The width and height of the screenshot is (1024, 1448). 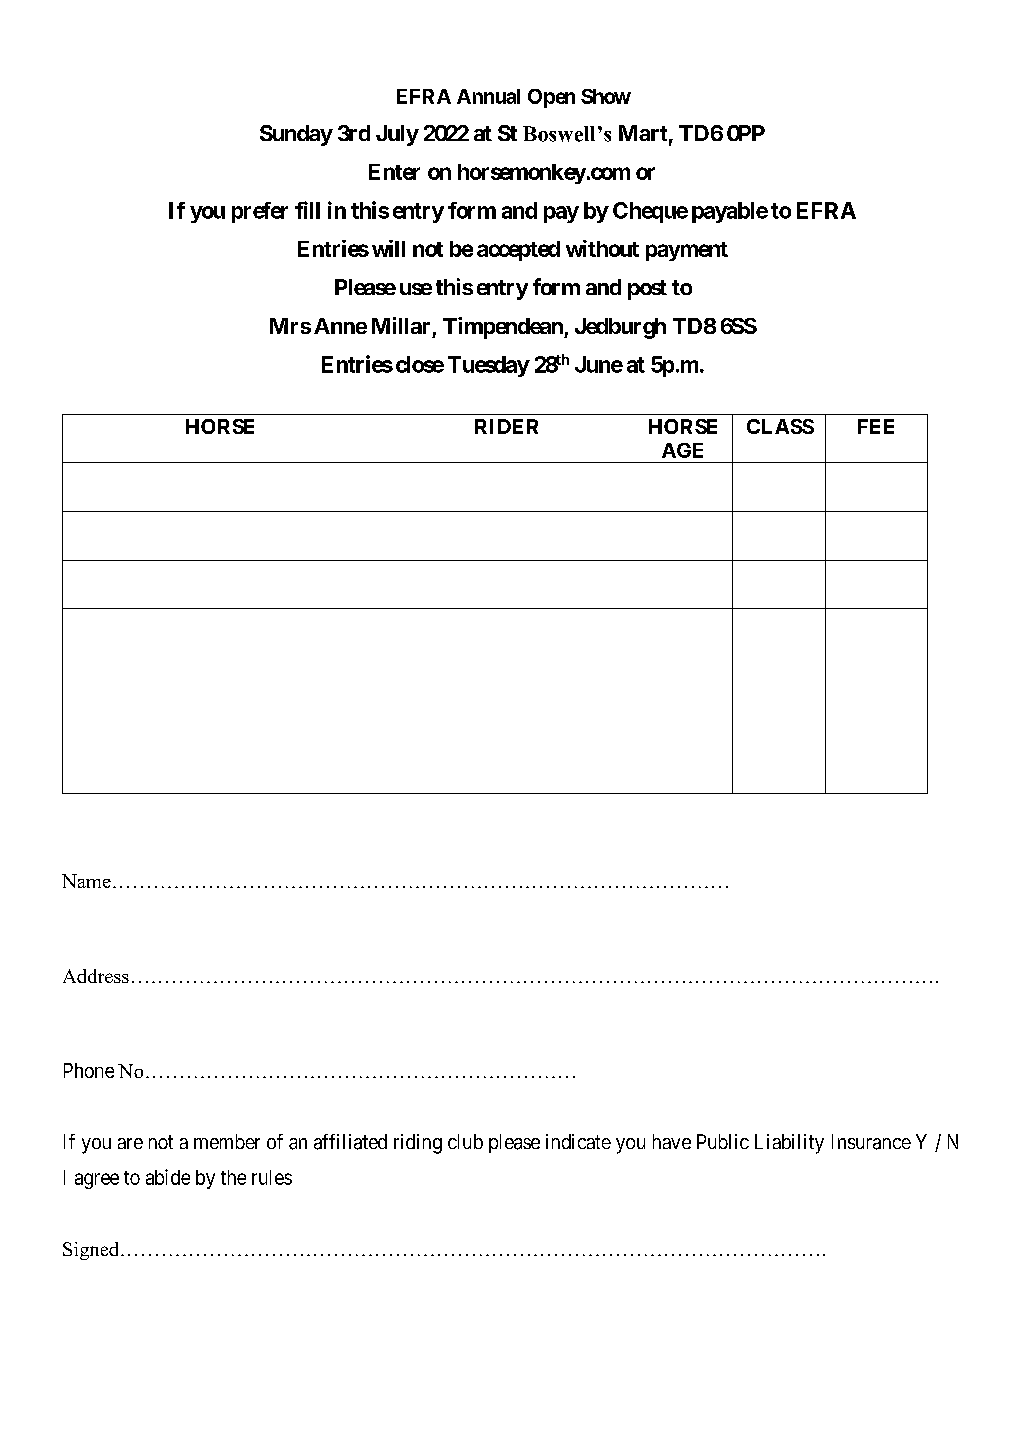 What do you see at coordinates (789, 1144) in the screenshot?
I see `Liability` at bounding box center [789, 1144].
